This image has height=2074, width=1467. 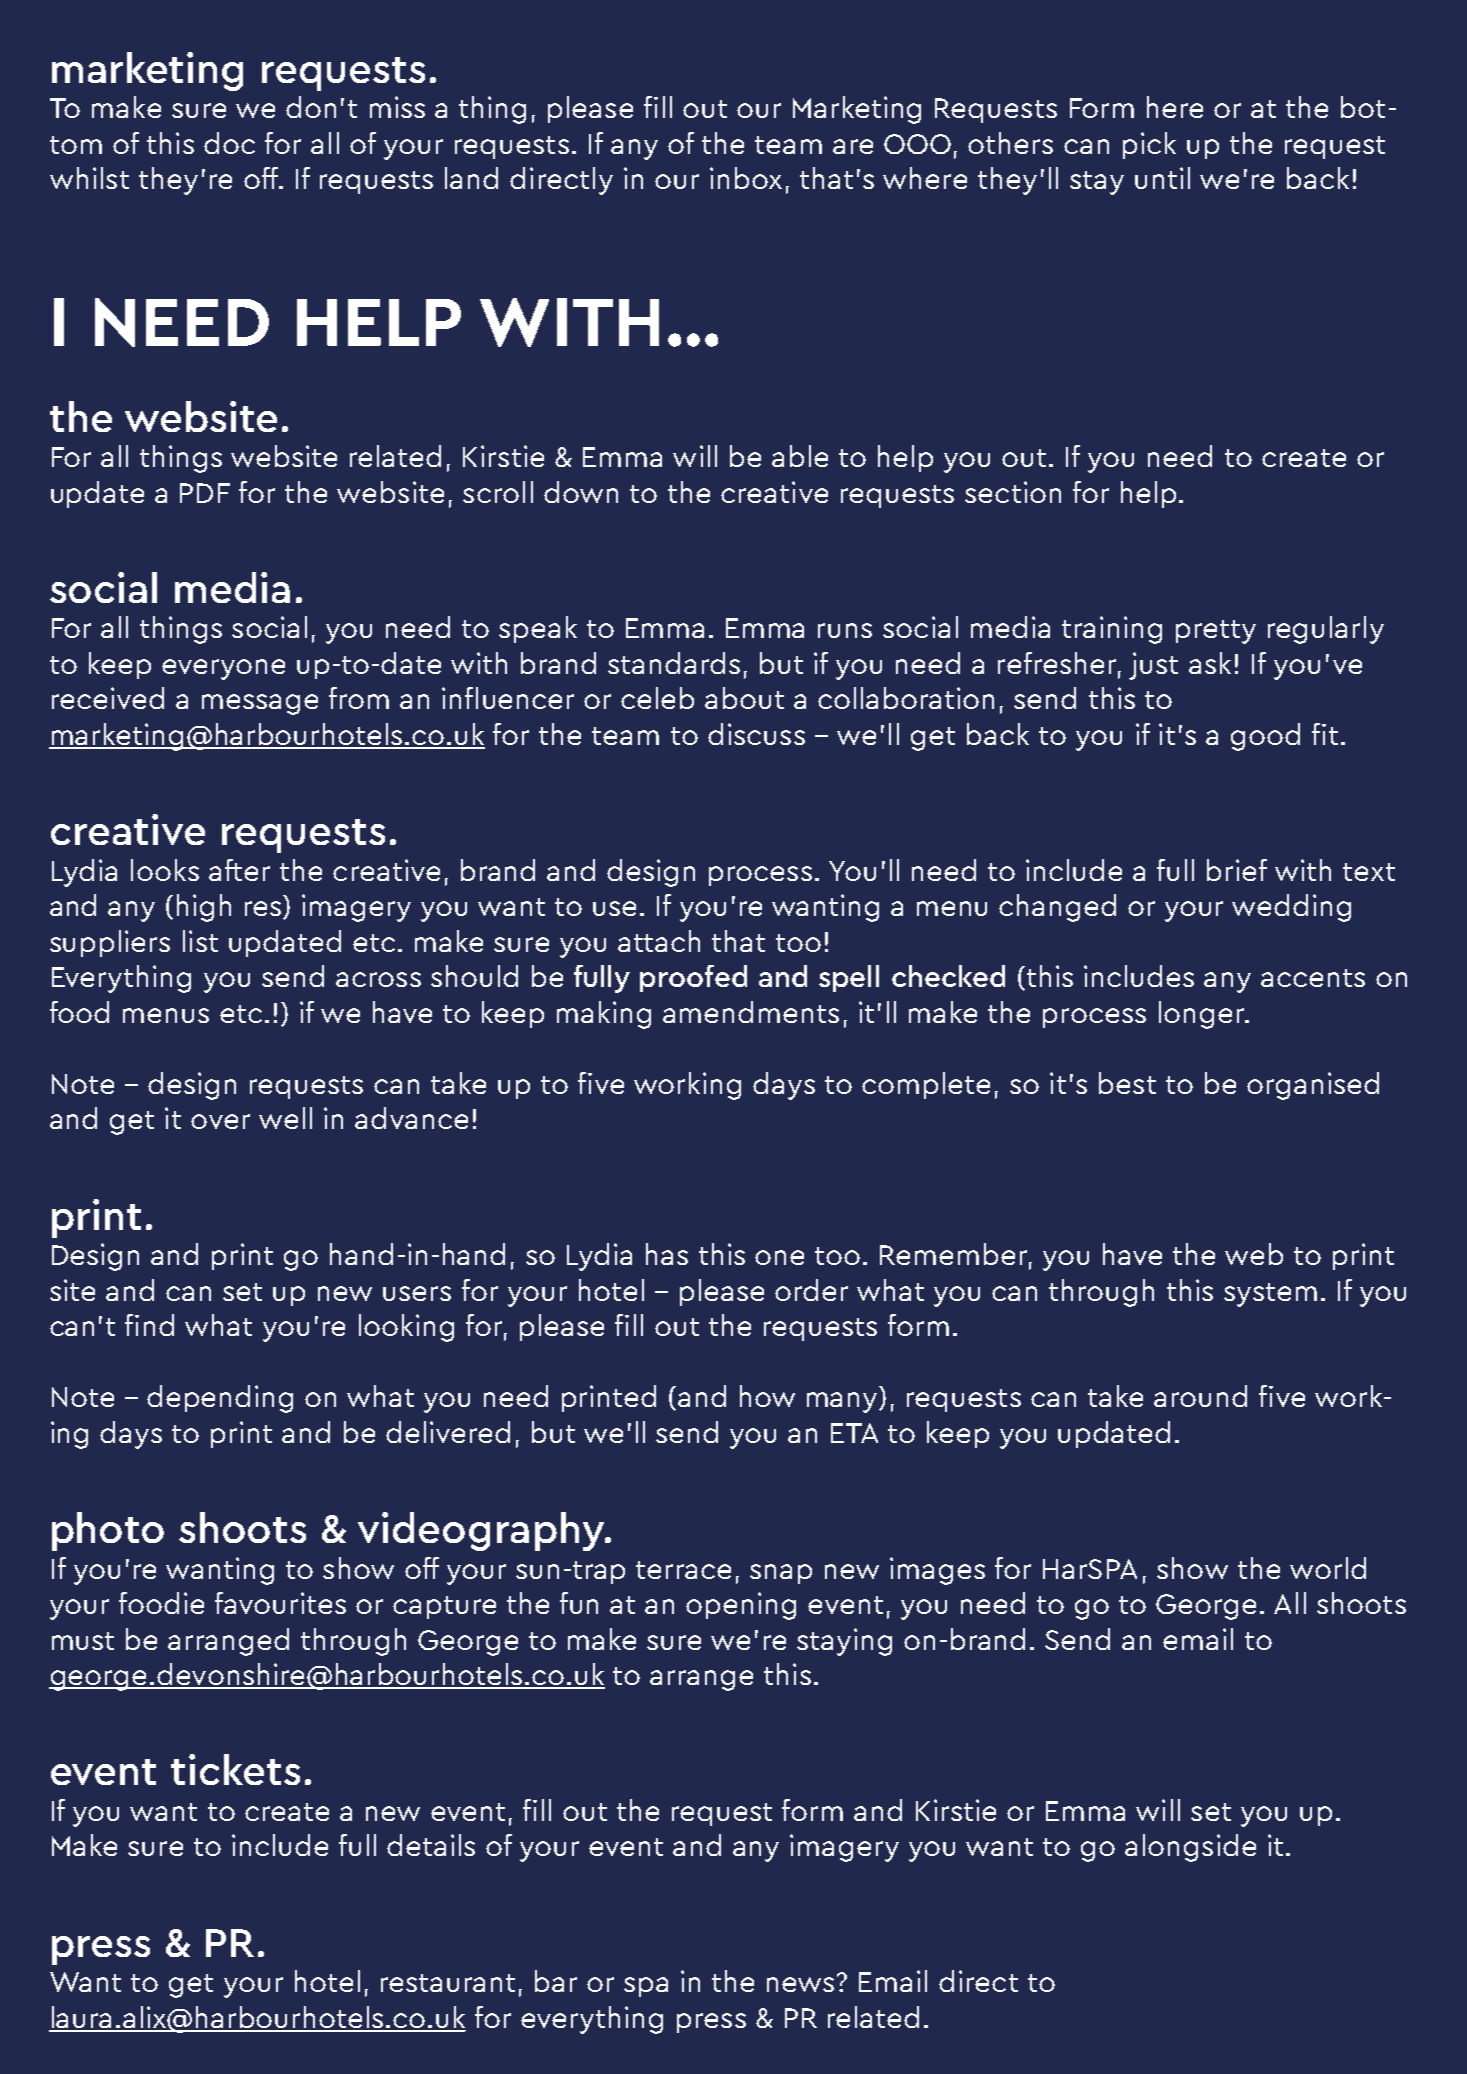 I want to click on news, so click(x=800, y=1984).
